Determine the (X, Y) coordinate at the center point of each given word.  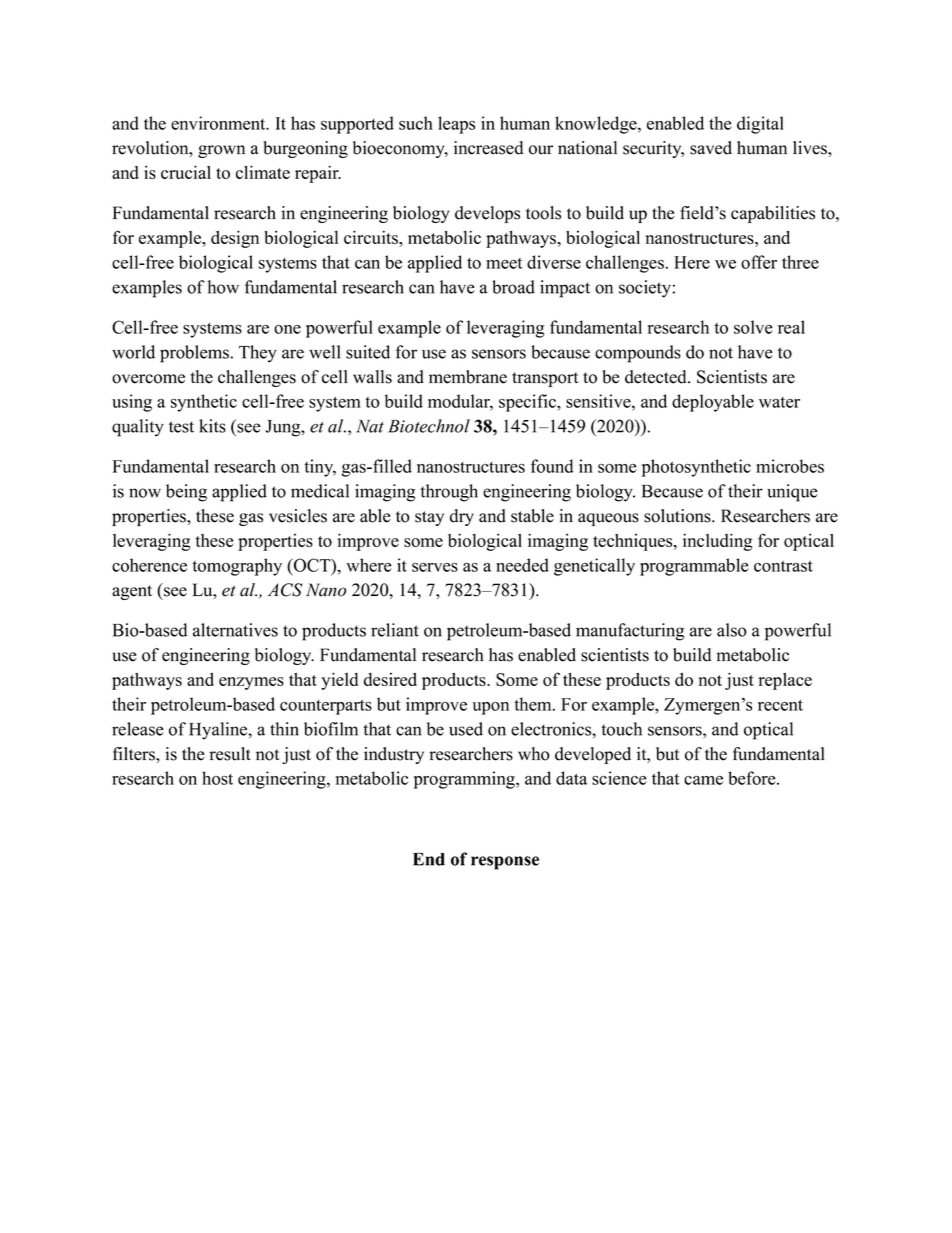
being (186, 493)
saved (711, 148)
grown (221, 151)
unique (792, 493)
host (217, 778)
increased (488, 148)
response (505, 863)
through (449, 493)
